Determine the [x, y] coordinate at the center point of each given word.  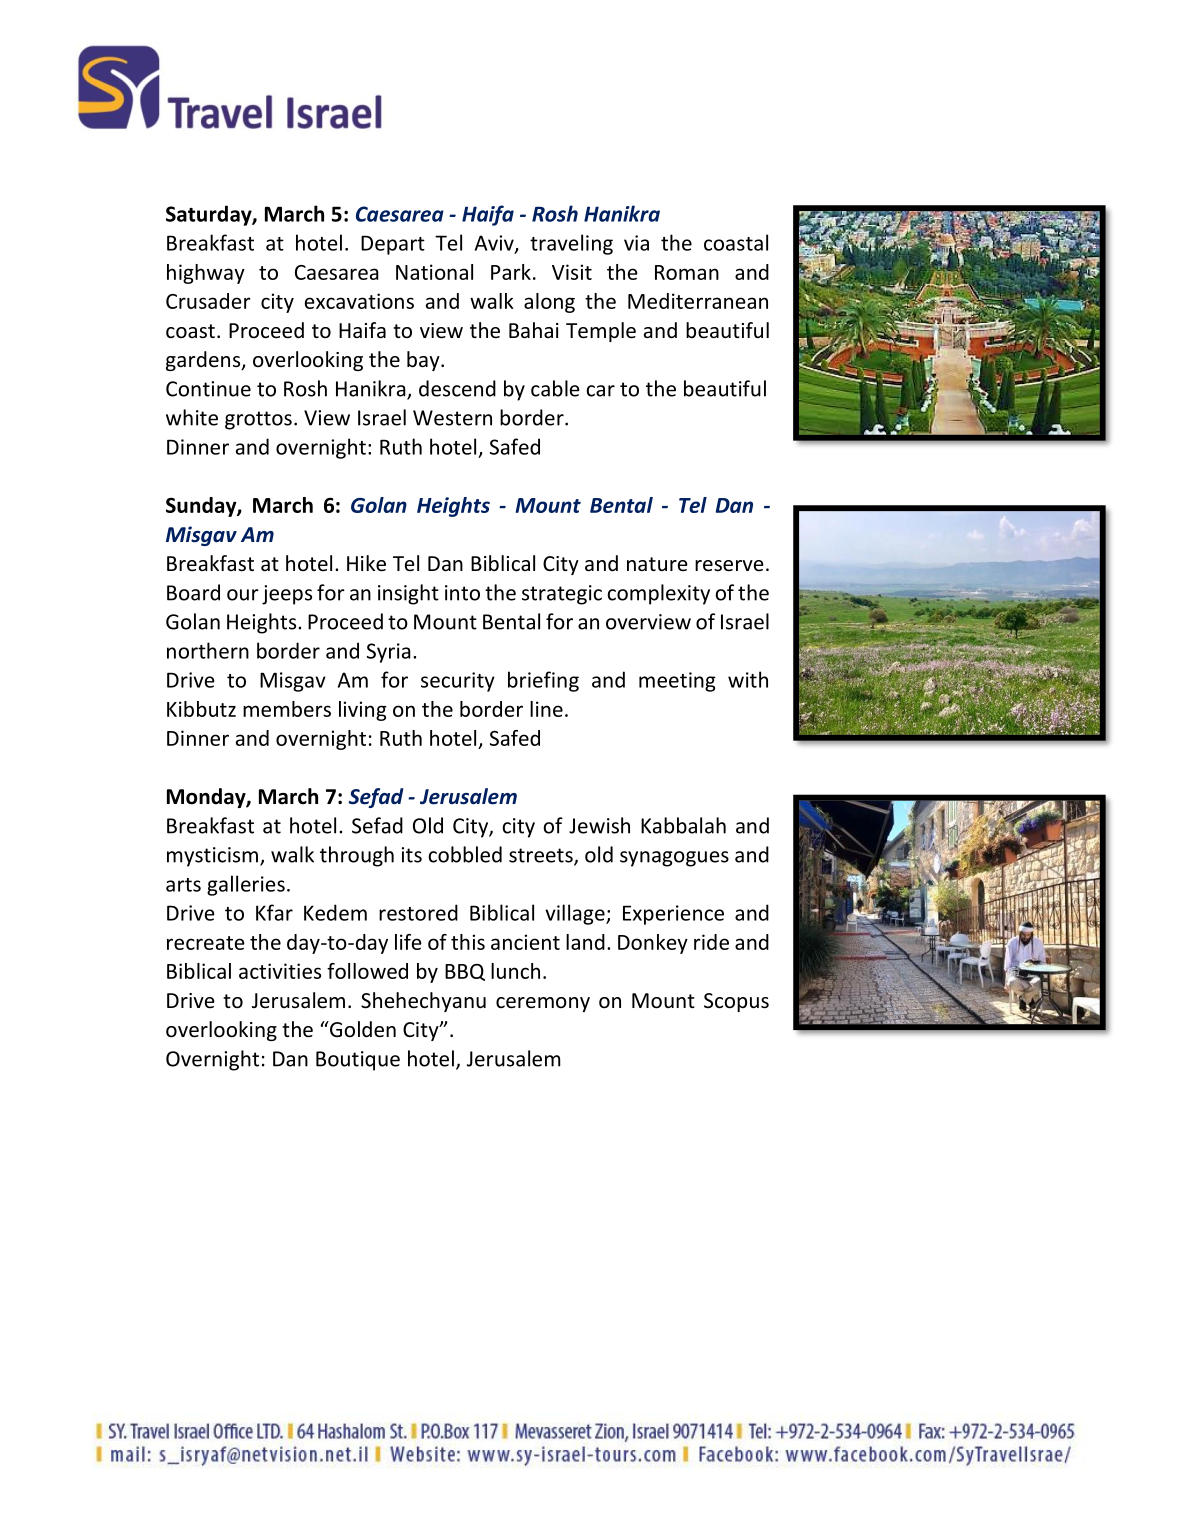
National [434, 272]
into [462, 593]
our [243, 595]
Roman [687, 272]
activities [280, 971]
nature [657, 564]
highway [206, 274]
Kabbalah [683, 825]
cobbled [465, 854]
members [287, 709]
